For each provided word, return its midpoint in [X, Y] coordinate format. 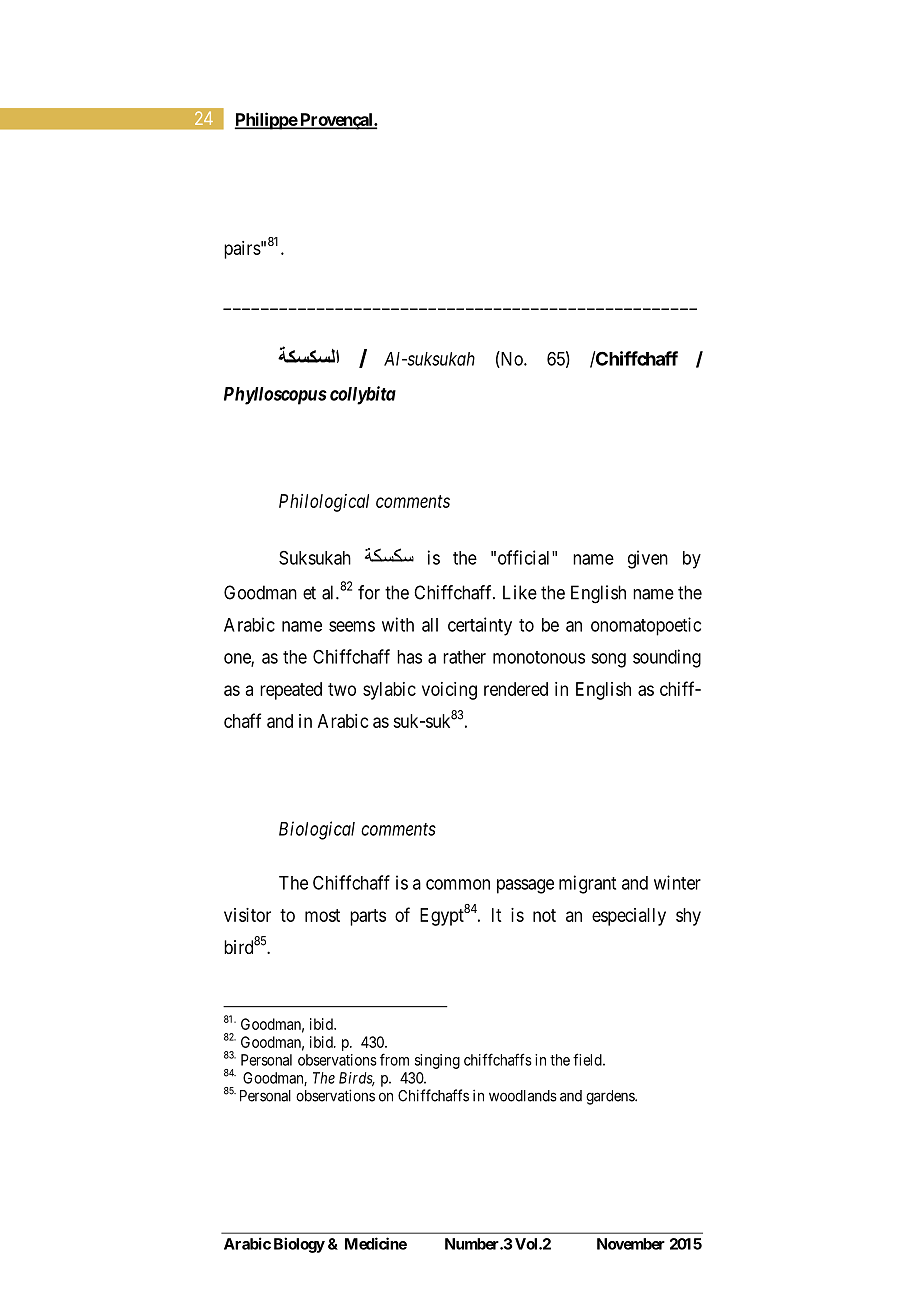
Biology [299, 1245]
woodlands [523, 1096]
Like [520, 592]
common [458, 884]
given [648, 559]
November [631, 1244]
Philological [324, 503]
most [322, 915]
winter [677, 882]
